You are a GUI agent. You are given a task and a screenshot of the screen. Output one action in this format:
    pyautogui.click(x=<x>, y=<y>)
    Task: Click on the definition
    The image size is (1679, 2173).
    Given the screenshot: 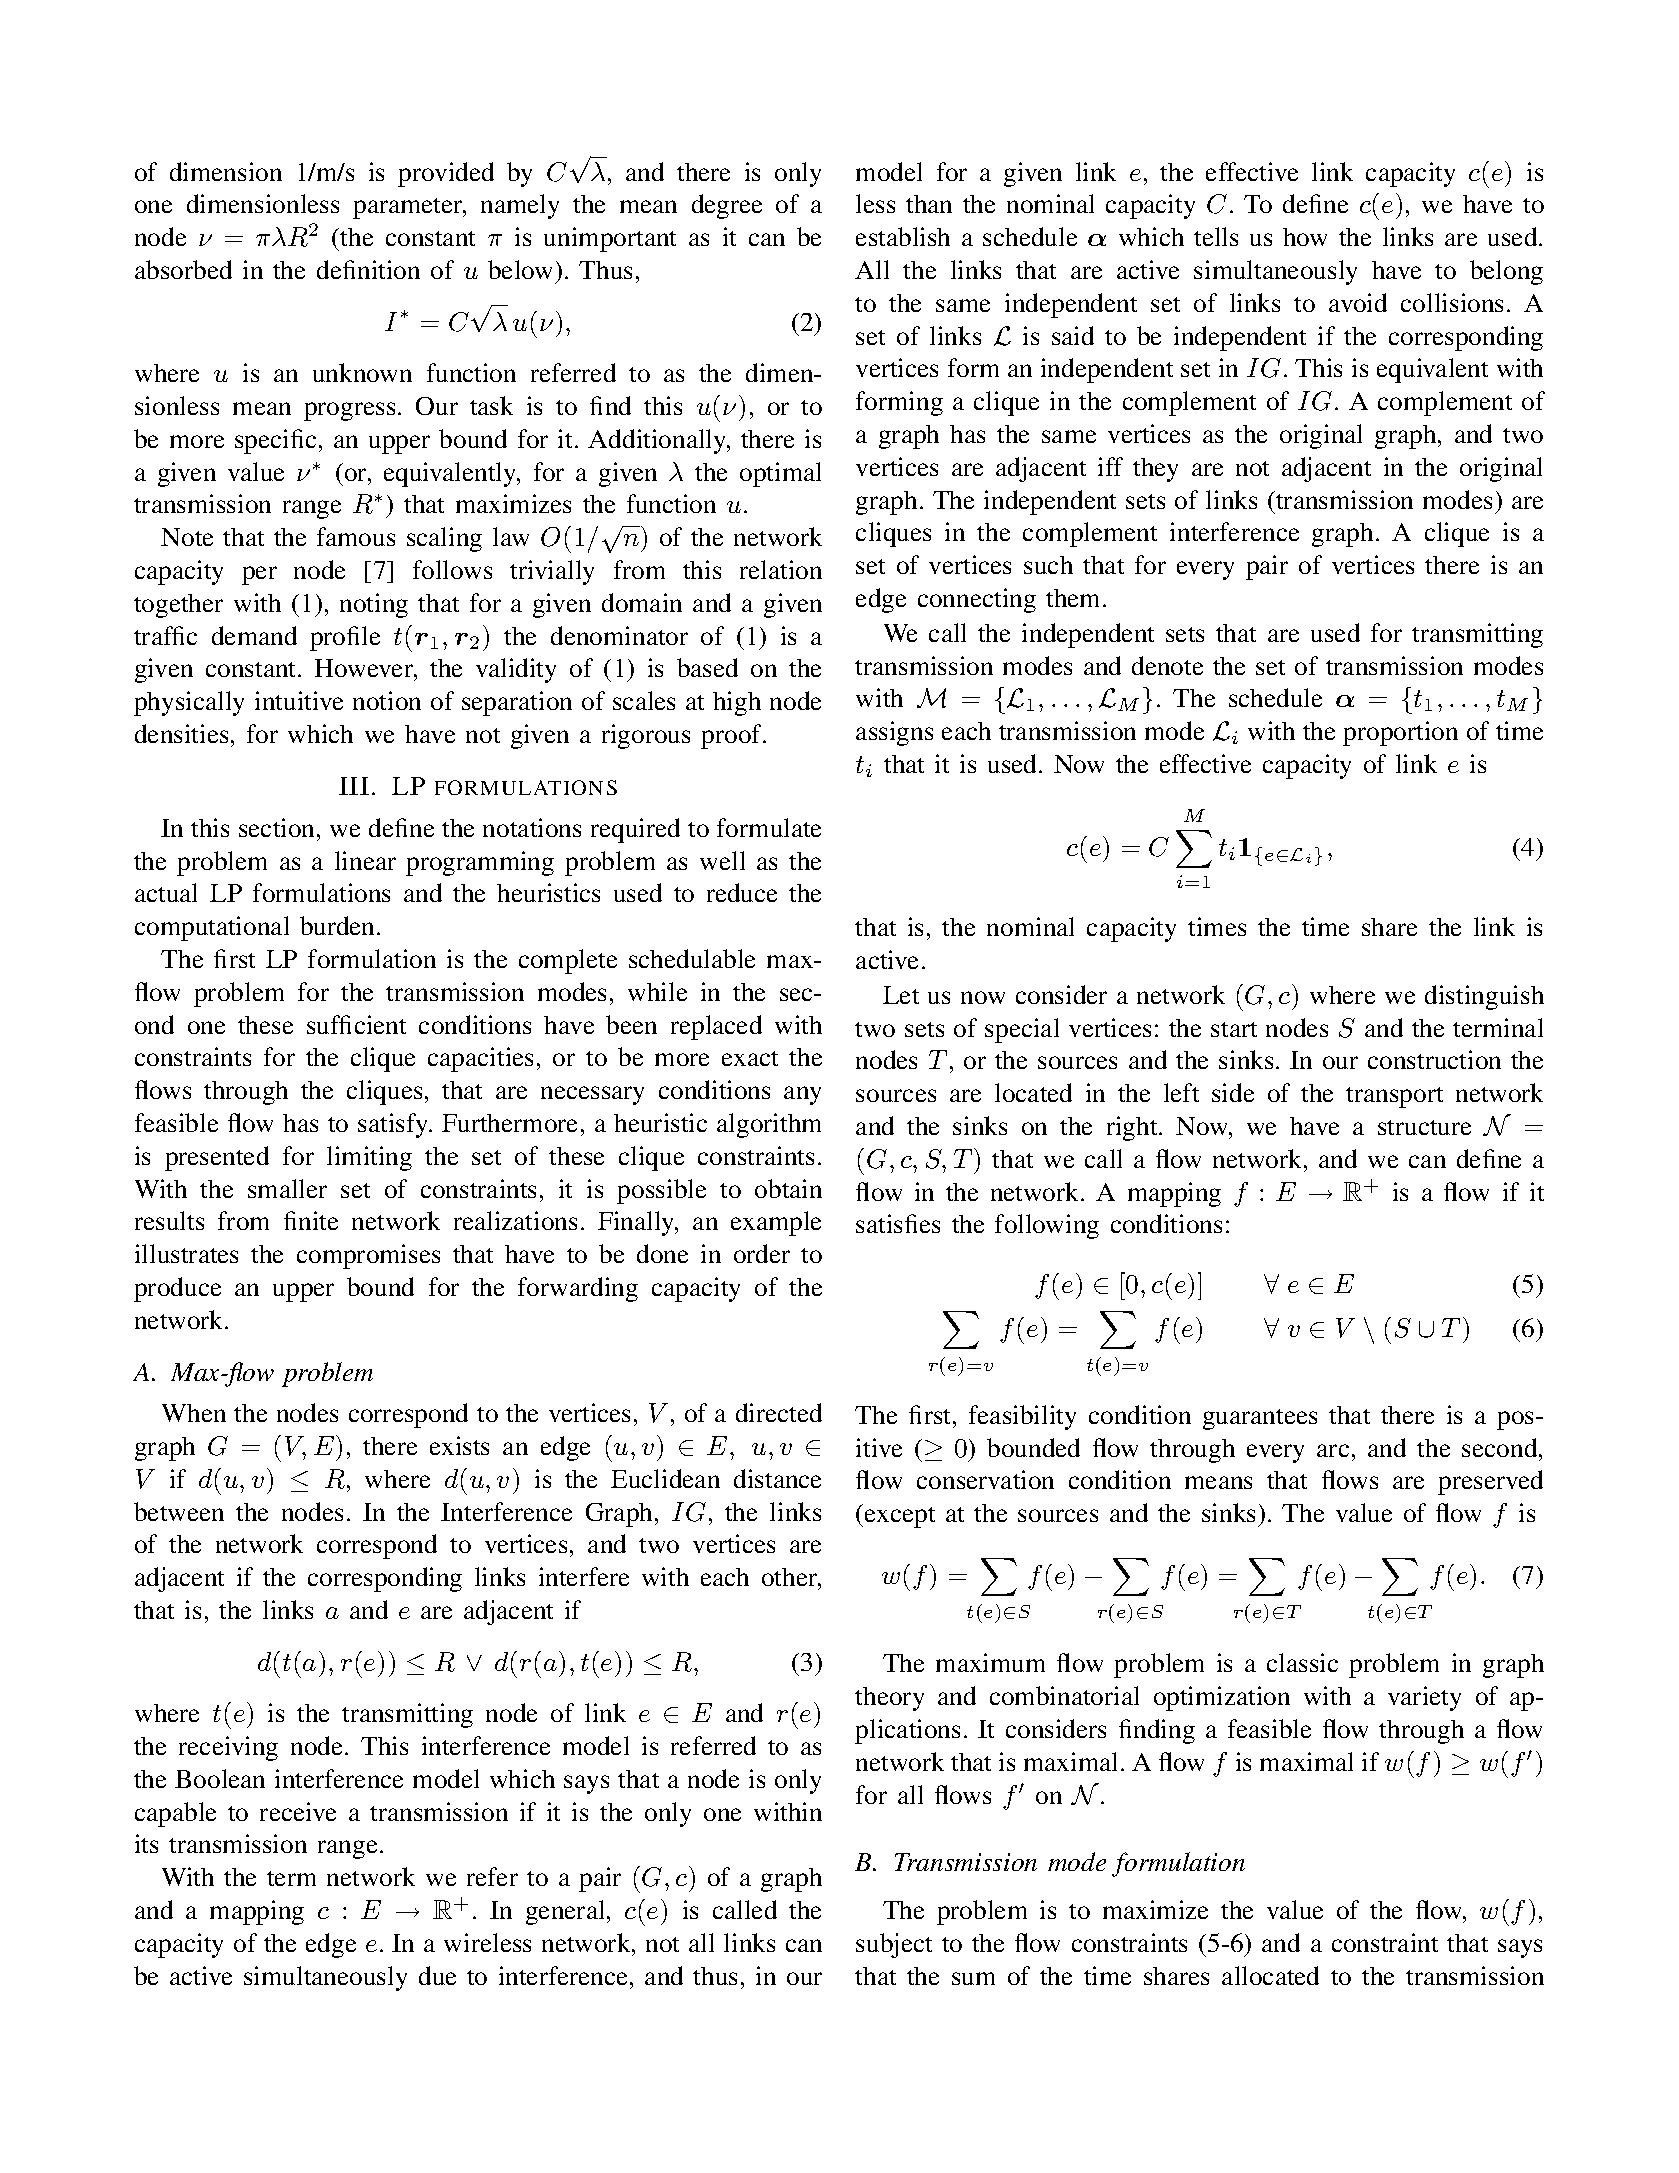 What is the action you would take?
    pyautogui.click(x=368, y=269)
